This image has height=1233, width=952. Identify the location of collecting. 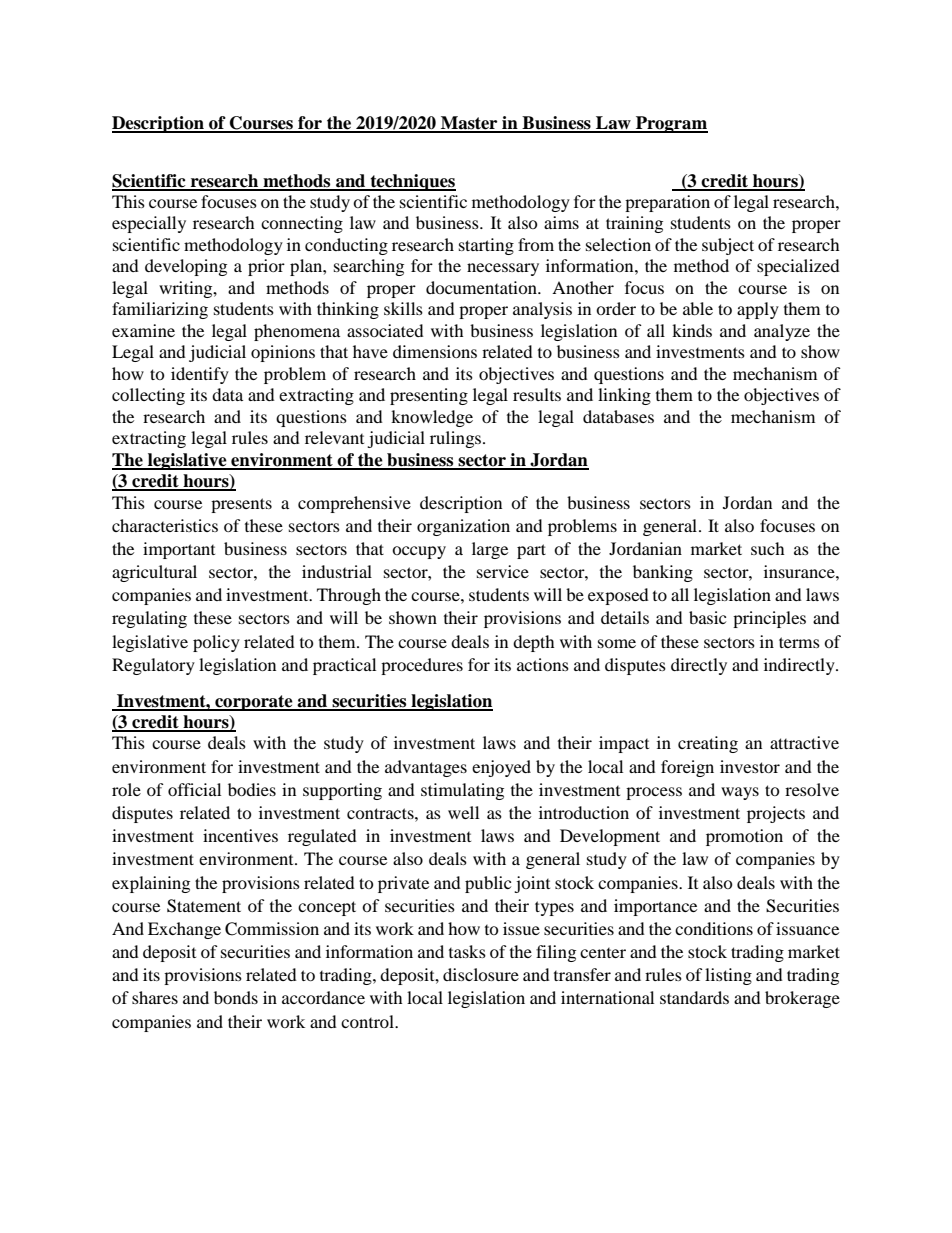
(148, 396).
